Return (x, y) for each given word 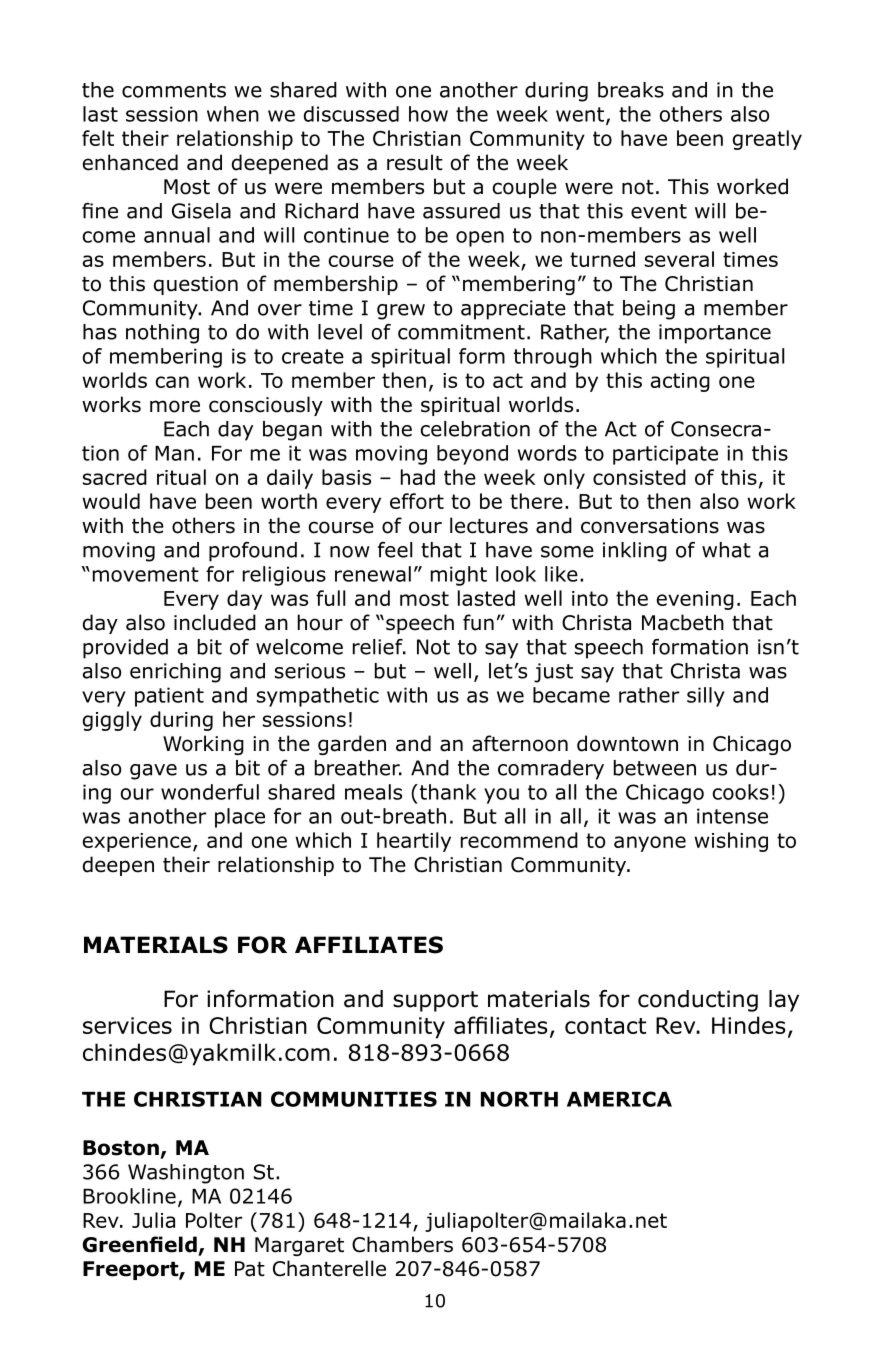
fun (478, 622)
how (428, 114)
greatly (767, 140)
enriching (175, 673)
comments (174, 90)
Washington (186, 1174)
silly (706, 697)
